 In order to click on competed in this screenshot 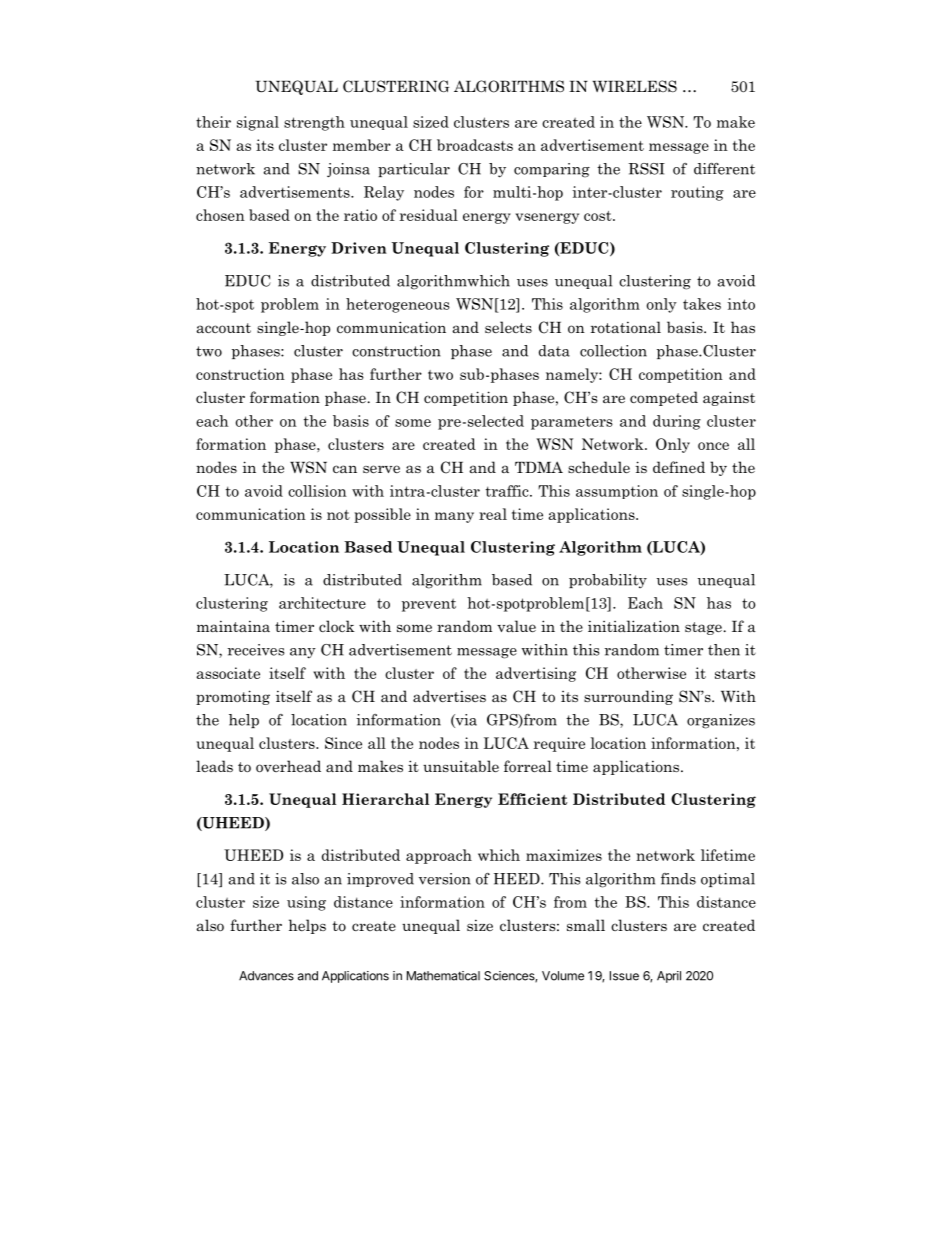, I will do `click(664, 398)`.
